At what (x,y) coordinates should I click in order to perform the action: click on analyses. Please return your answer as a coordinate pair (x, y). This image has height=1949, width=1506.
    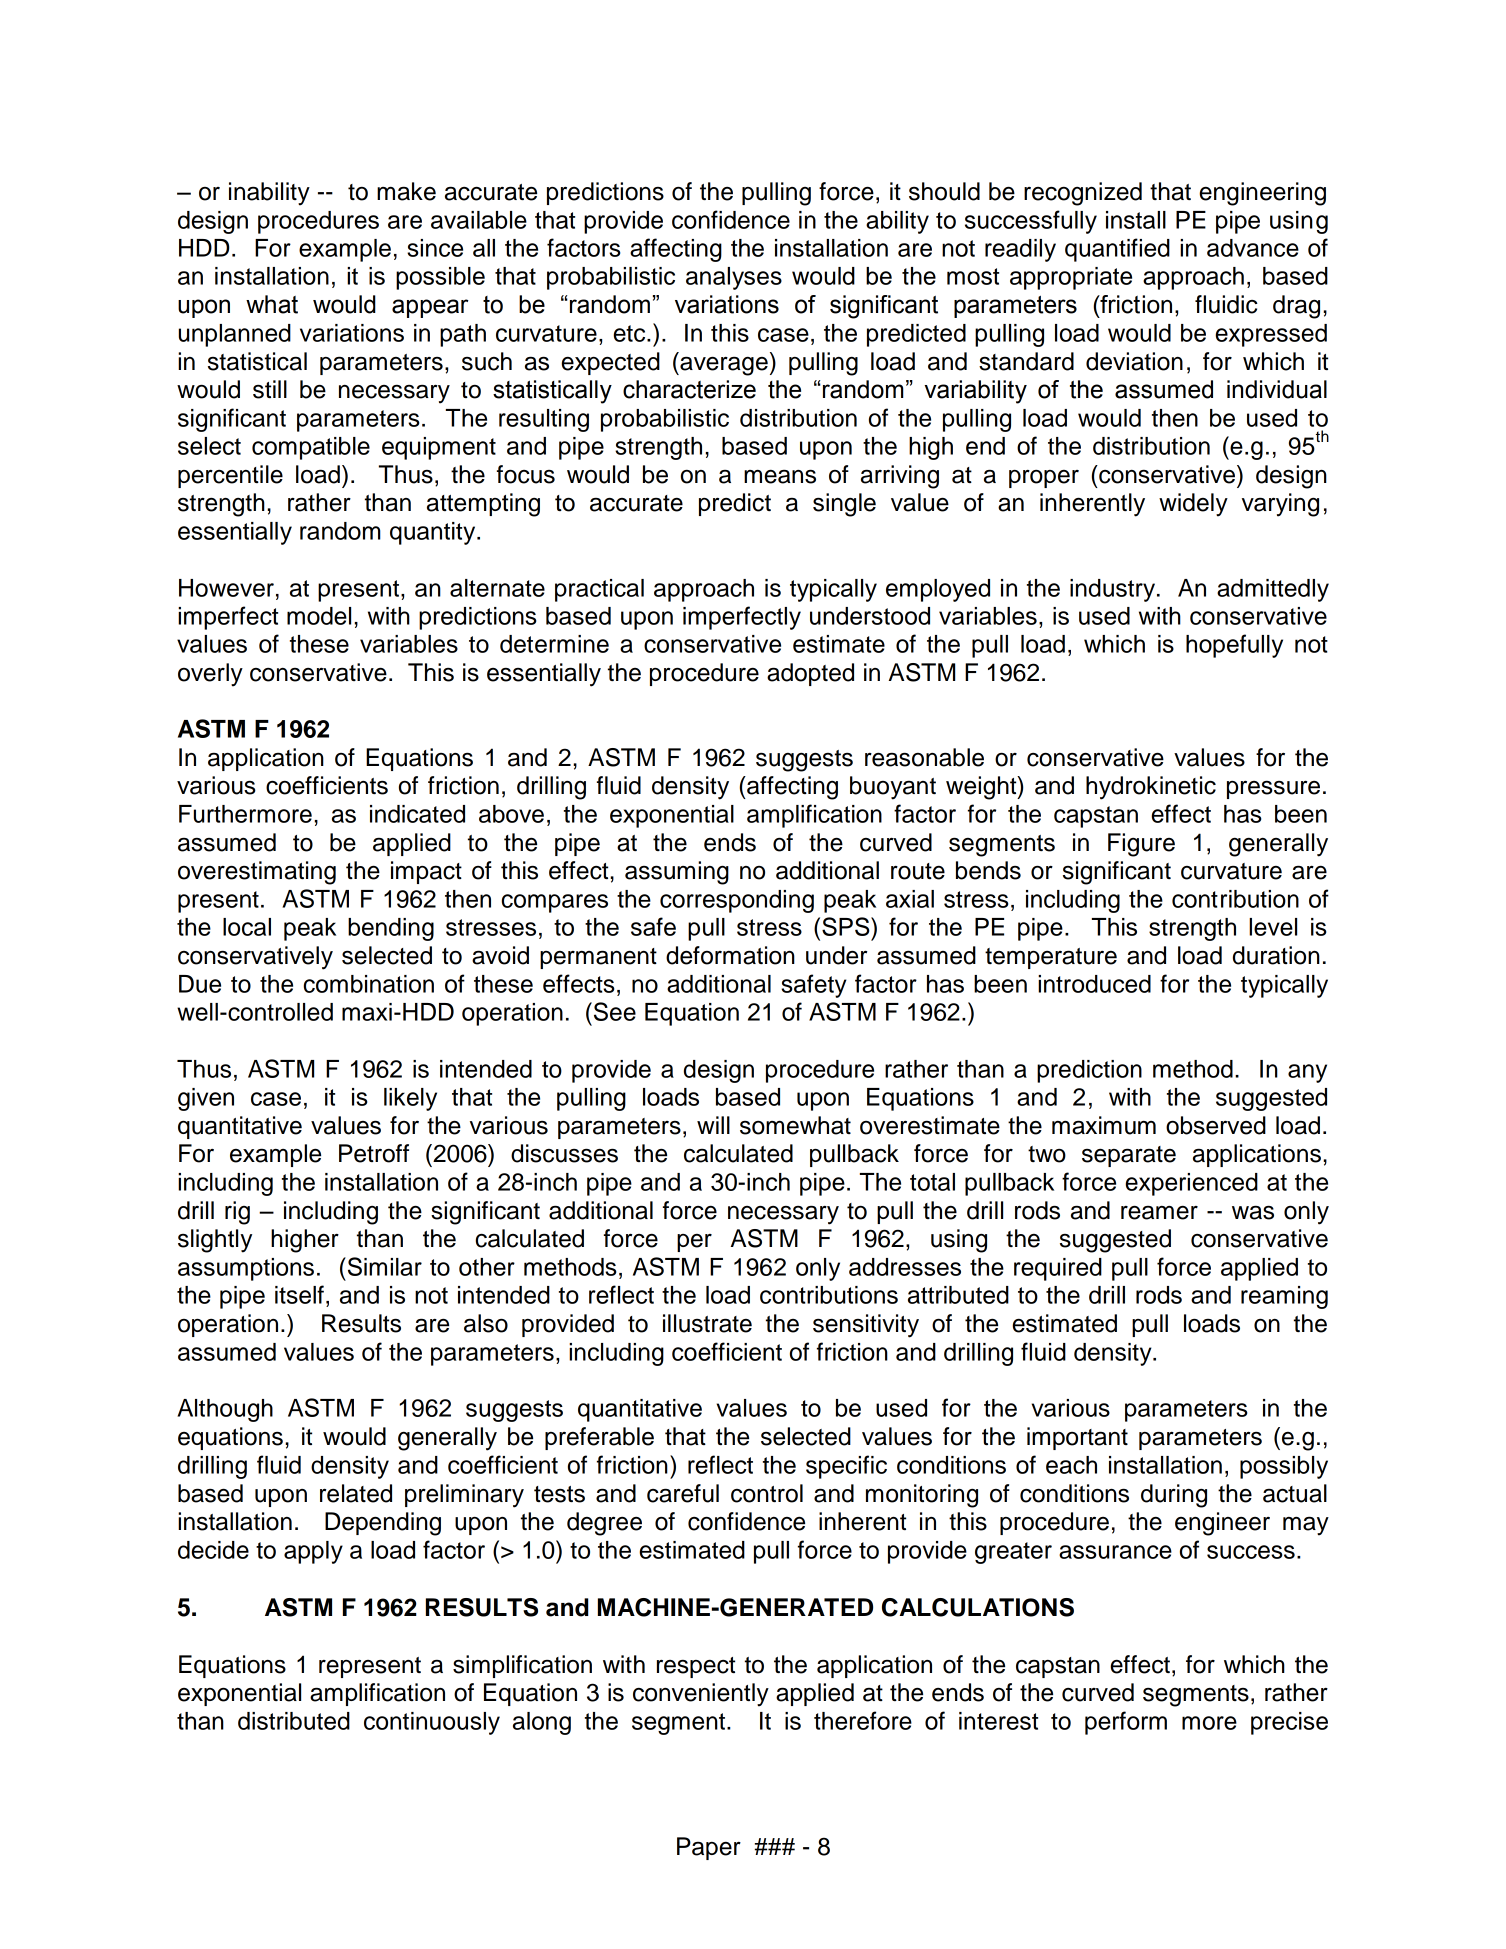
    Looking at the image, I should click on (734, 278).
